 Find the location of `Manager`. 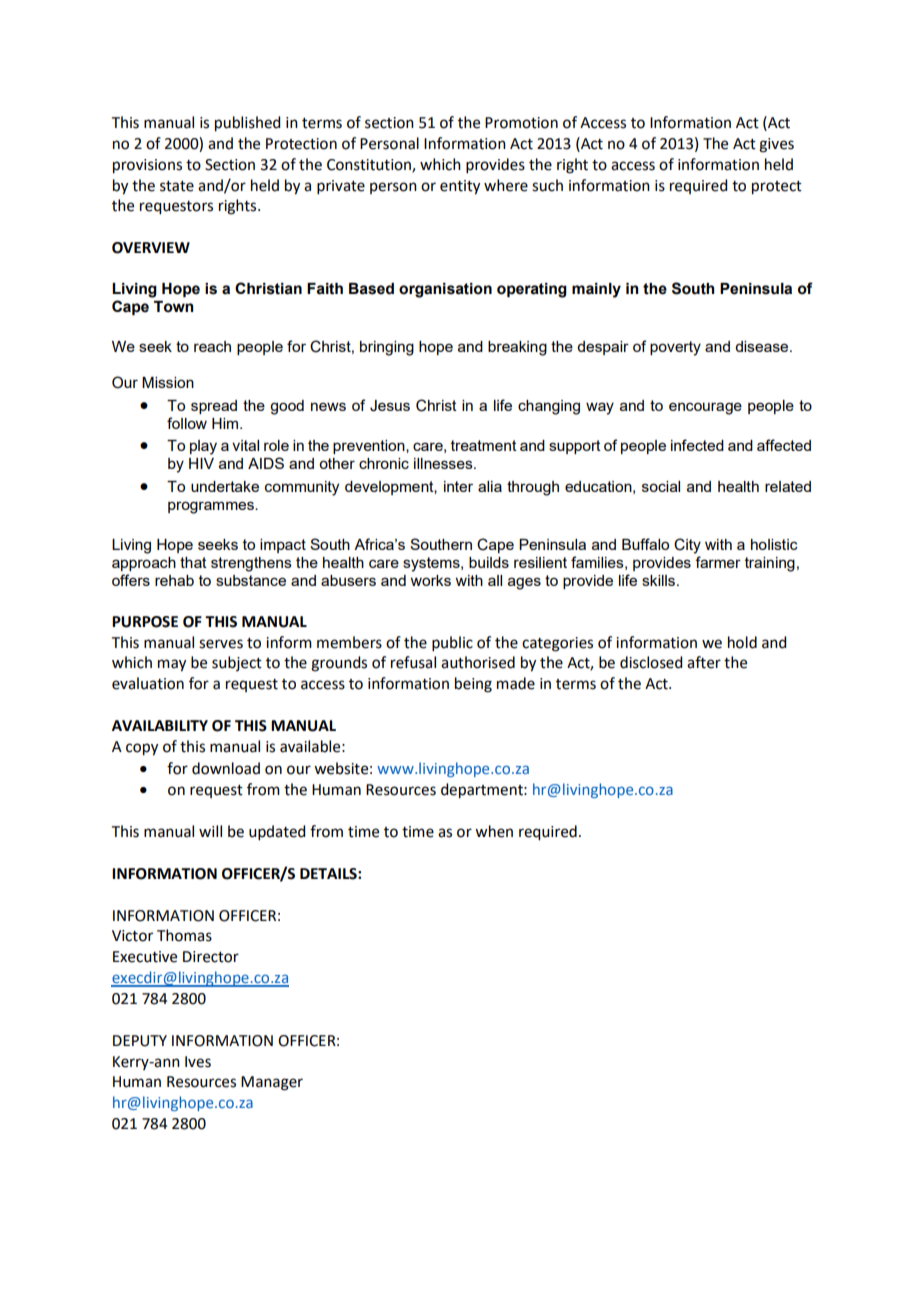

Manager is located at coordinates (272, 1083).
